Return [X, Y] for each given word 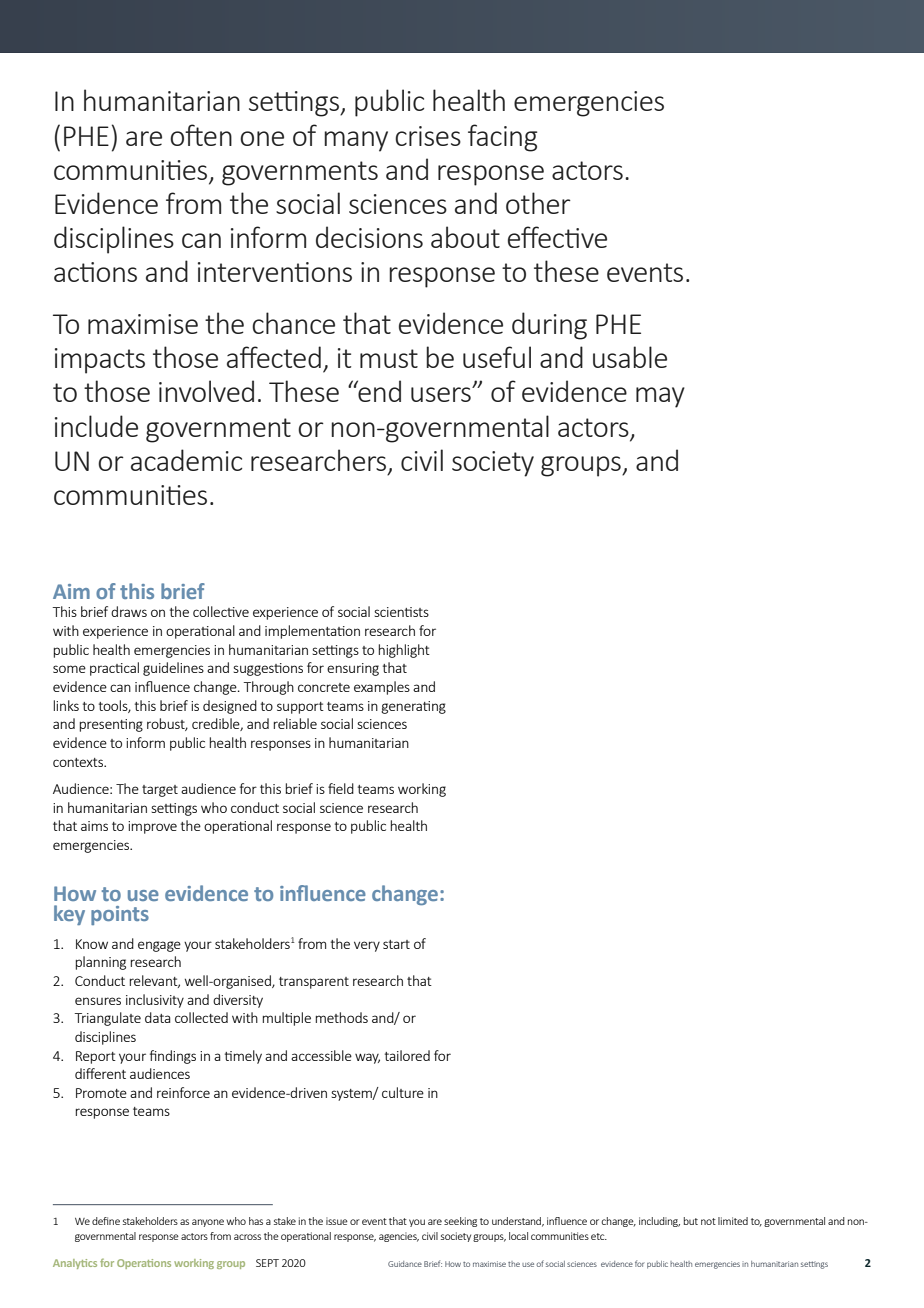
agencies [399, 1237]
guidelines [173, 669]
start [396, 944]
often [201, 135]
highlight [404, 651]
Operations [144, 1264]
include [96, 426]
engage [159, 946]
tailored [407, 1055]
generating [413, 707]
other [538, 203]
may [660, 397]
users [442, 394]
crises [428, 136]
